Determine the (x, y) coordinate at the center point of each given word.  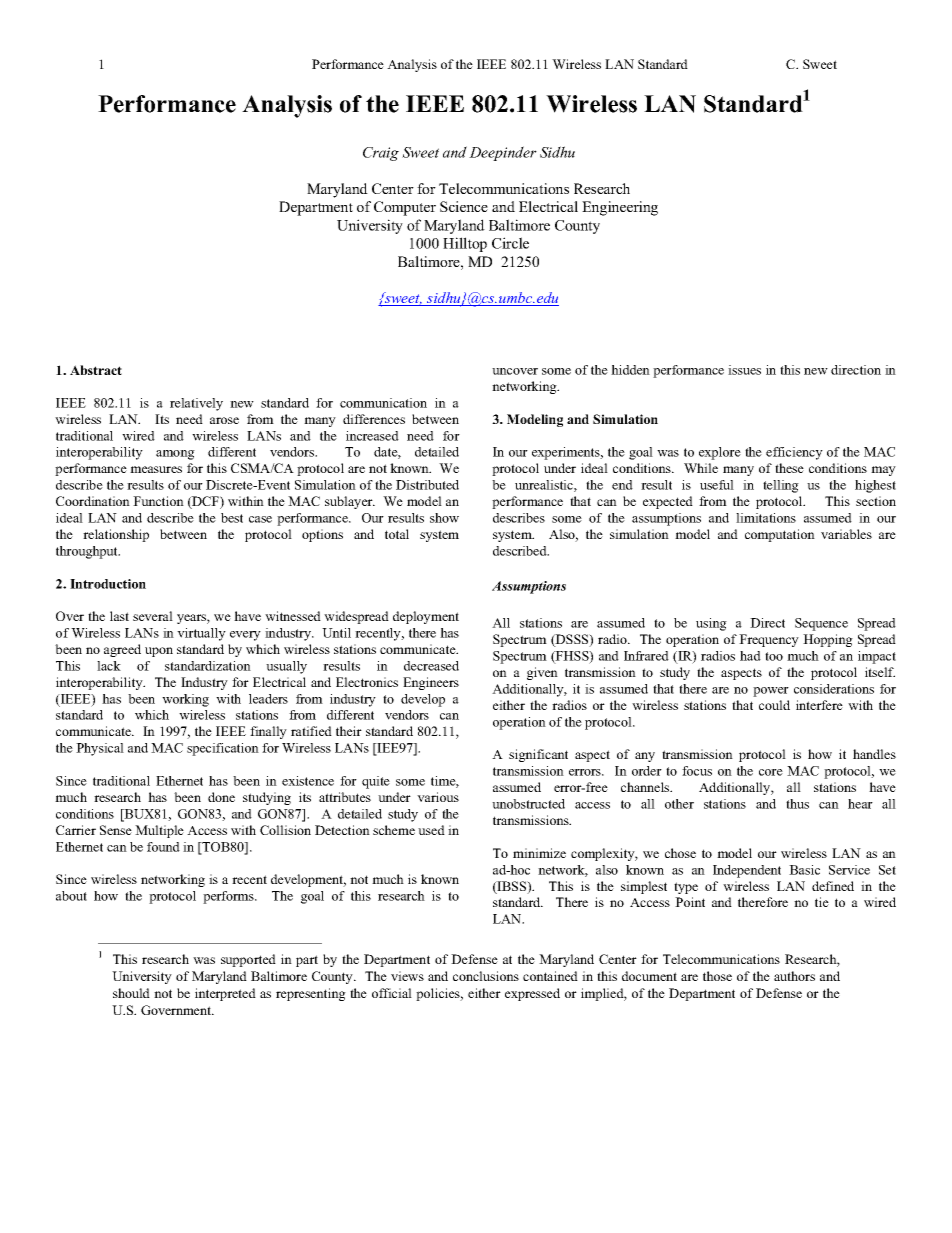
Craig (381, 154)
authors (794, 976)
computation (780, 535)
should (131, 993)
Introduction (108, 584)
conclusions (486, 976)
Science (464, 206)
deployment (426, 617)
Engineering (620, 208)
